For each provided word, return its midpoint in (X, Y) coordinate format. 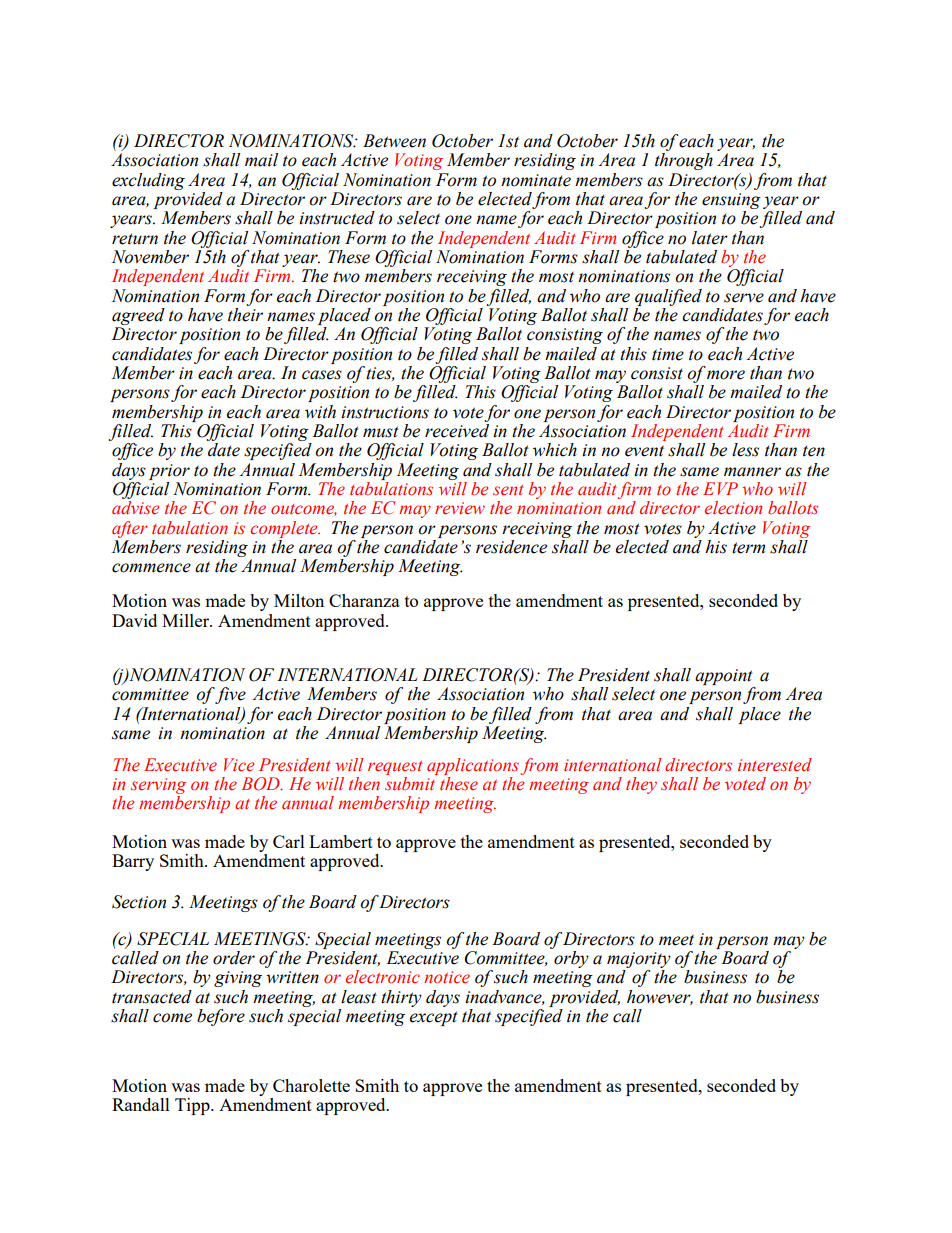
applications (473, 766)
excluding (148, 181)
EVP (720, 488)
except (434, 1018)
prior (169, 472)
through (684, 161)
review (460, 508)
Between (394, 141)
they (641, 785)
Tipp (193, 1106)
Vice (239, 765)
